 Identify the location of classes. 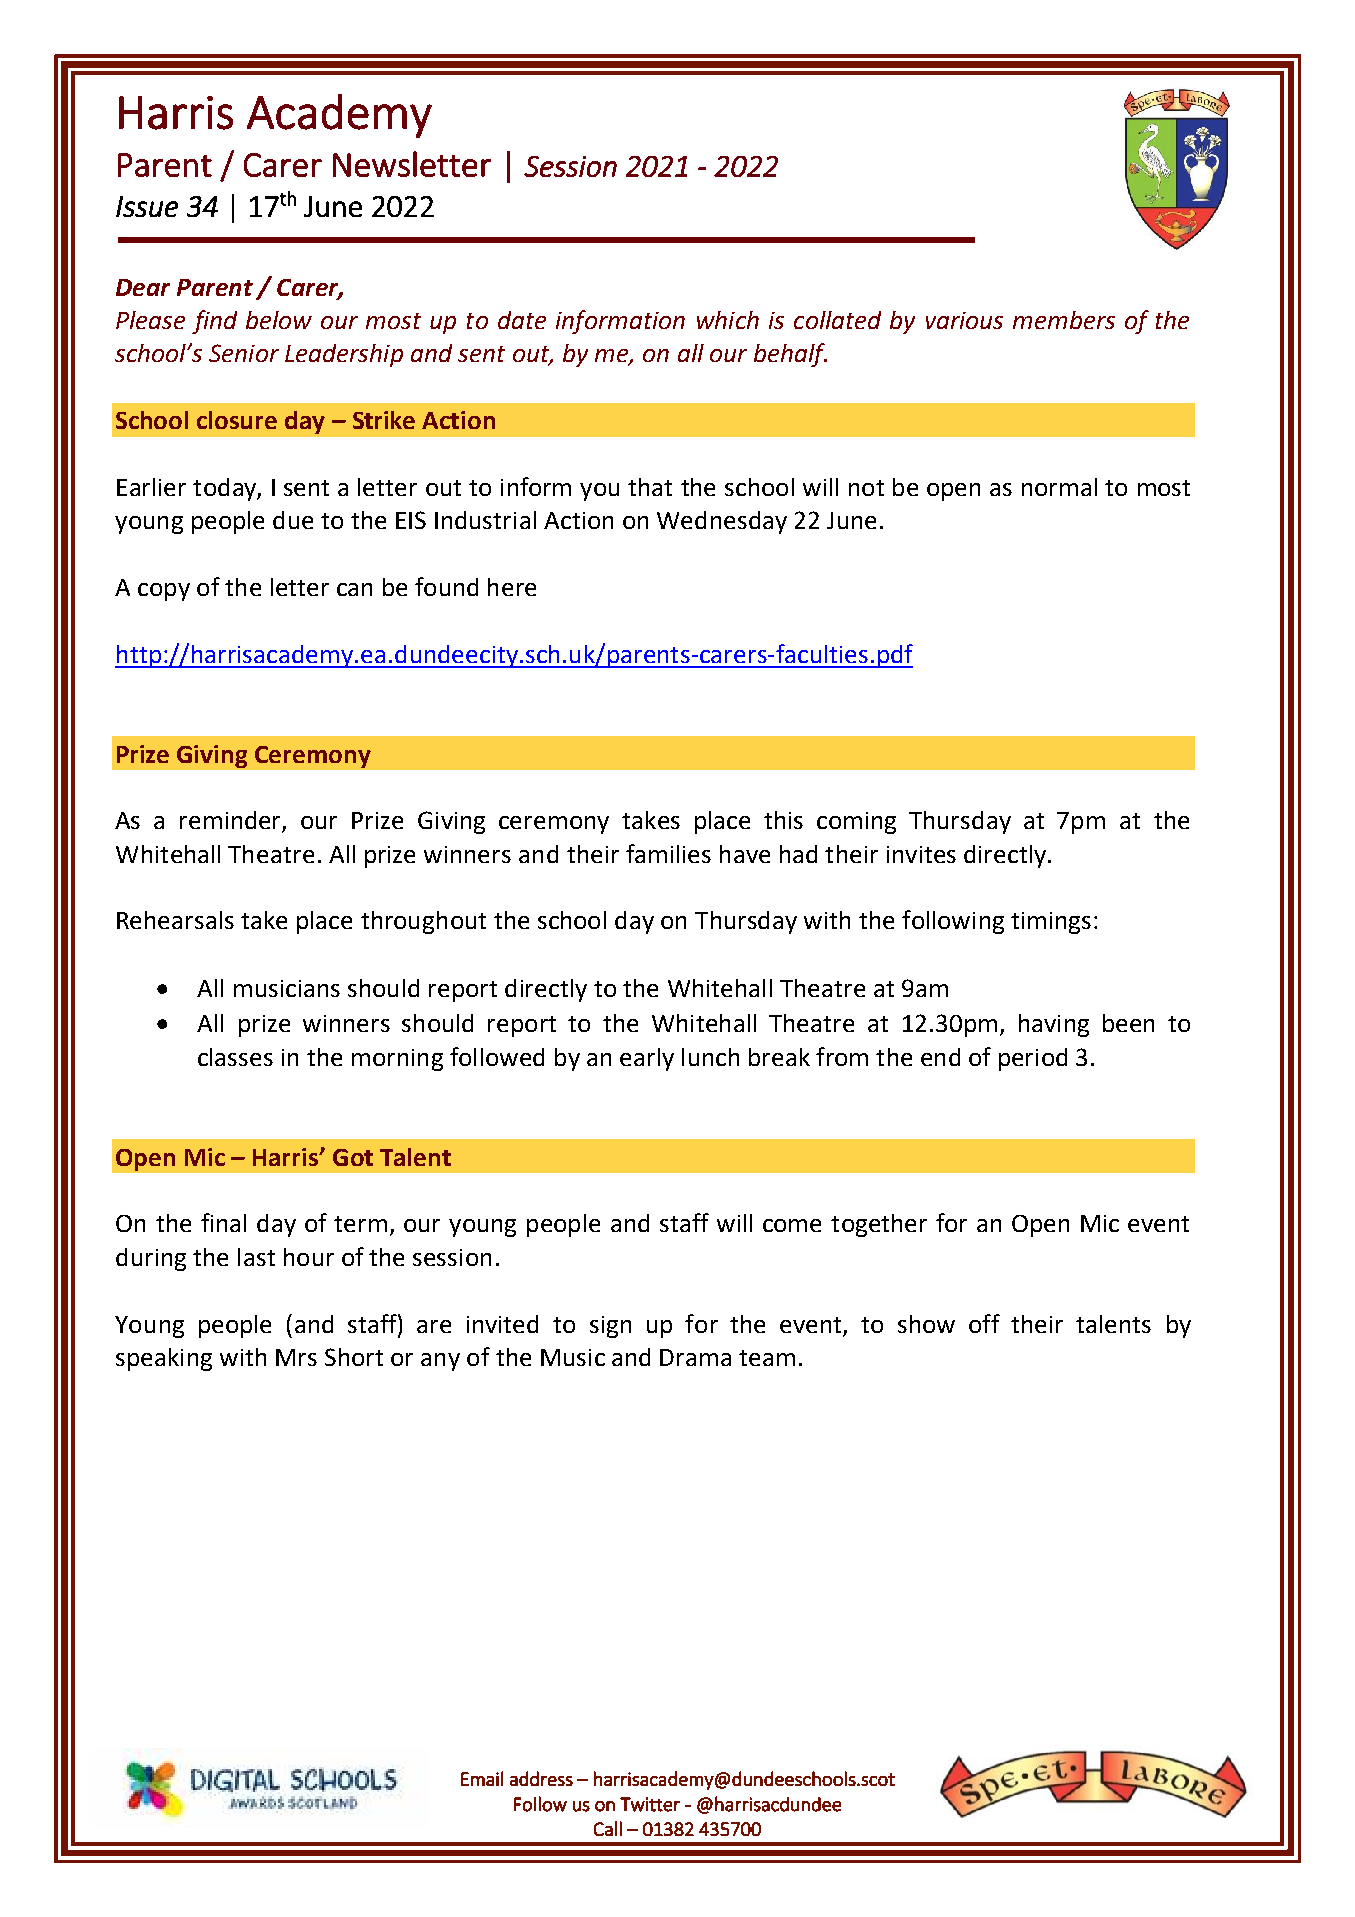
(235, 1057).
